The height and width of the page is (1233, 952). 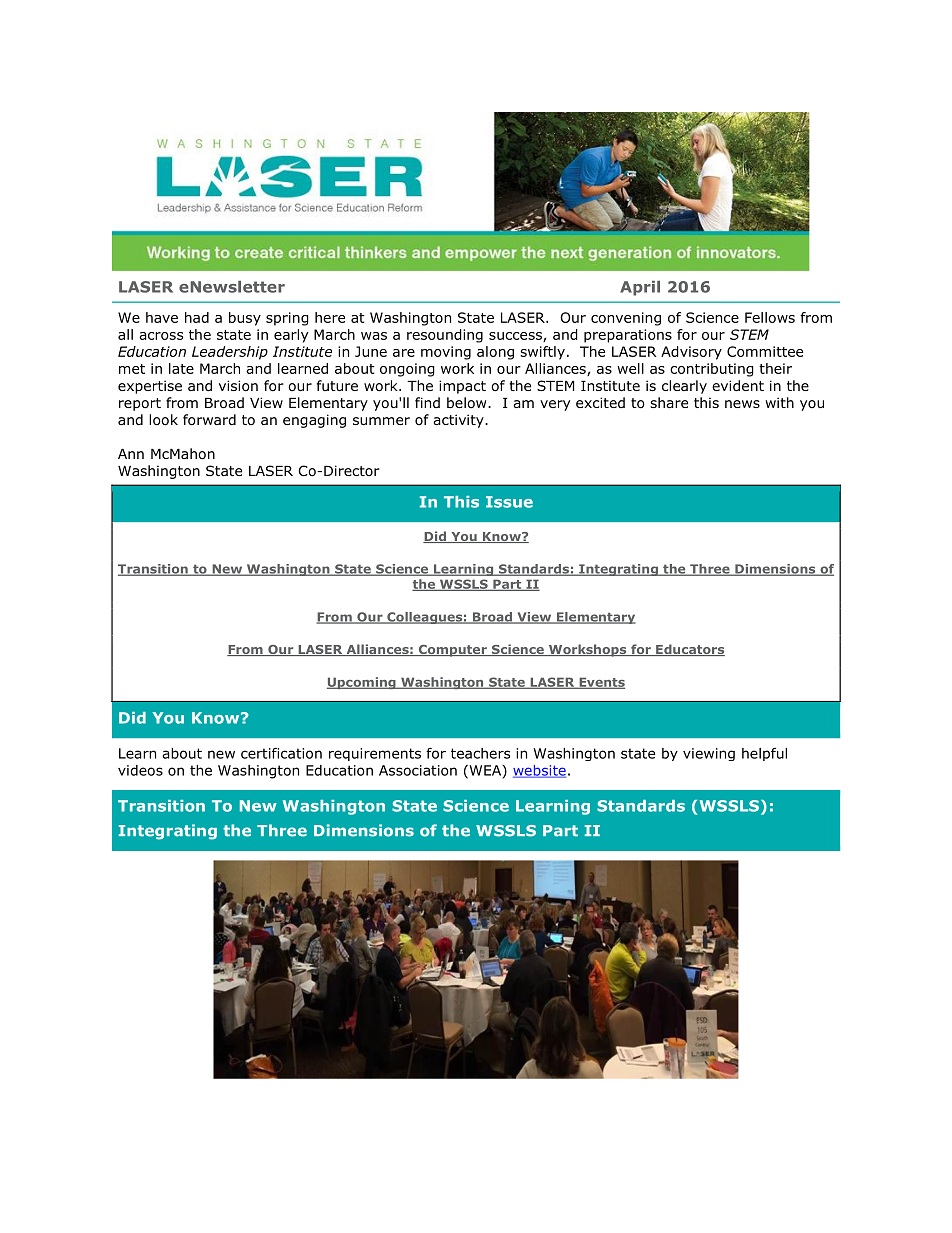 I want to click on had, so click(x=197, y=317).
